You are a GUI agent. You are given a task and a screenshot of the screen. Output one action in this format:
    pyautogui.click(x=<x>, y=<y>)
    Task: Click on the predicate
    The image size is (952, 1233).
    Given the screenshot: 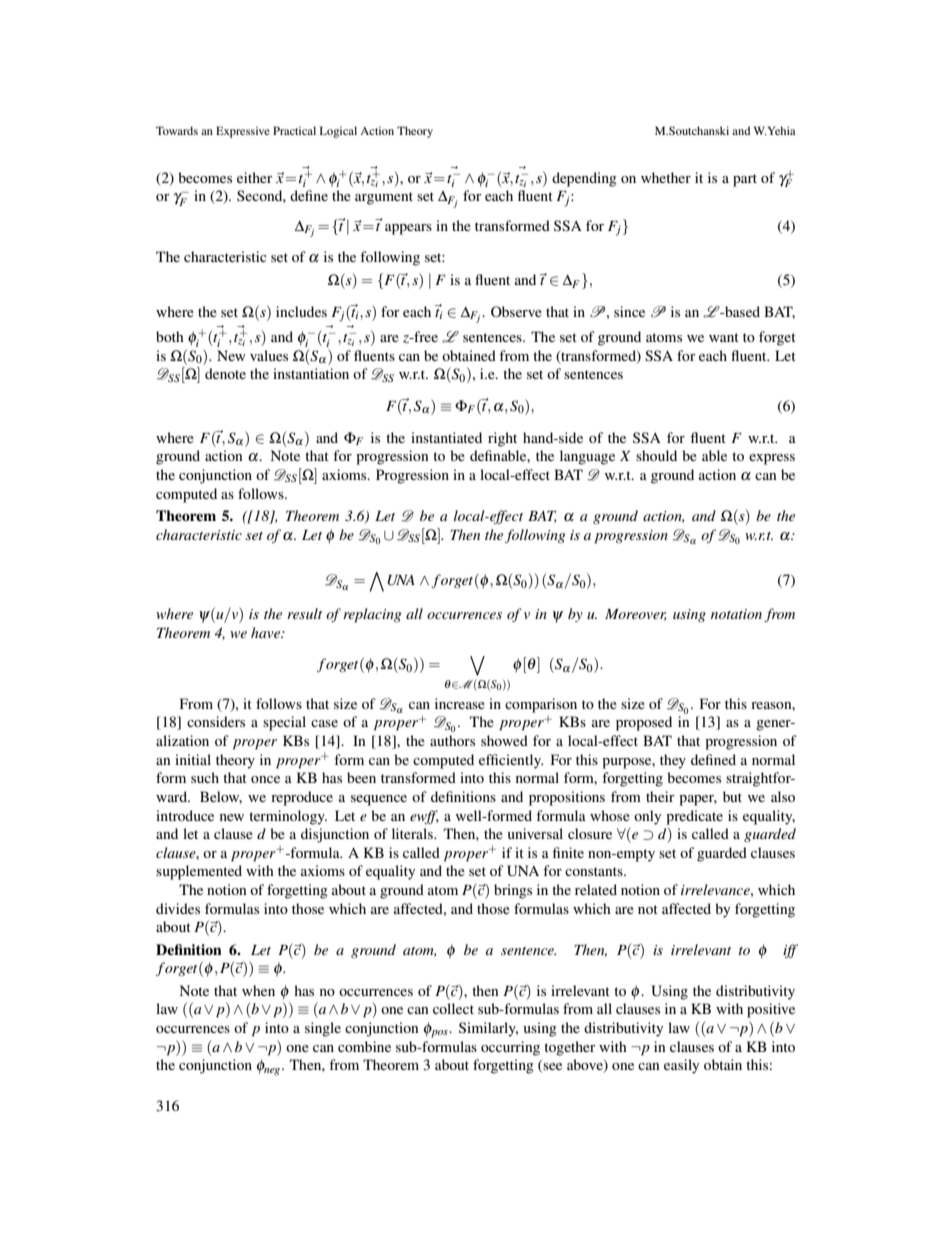 What is the action you would take?
    pyautogui.click(x=694, y=817)
